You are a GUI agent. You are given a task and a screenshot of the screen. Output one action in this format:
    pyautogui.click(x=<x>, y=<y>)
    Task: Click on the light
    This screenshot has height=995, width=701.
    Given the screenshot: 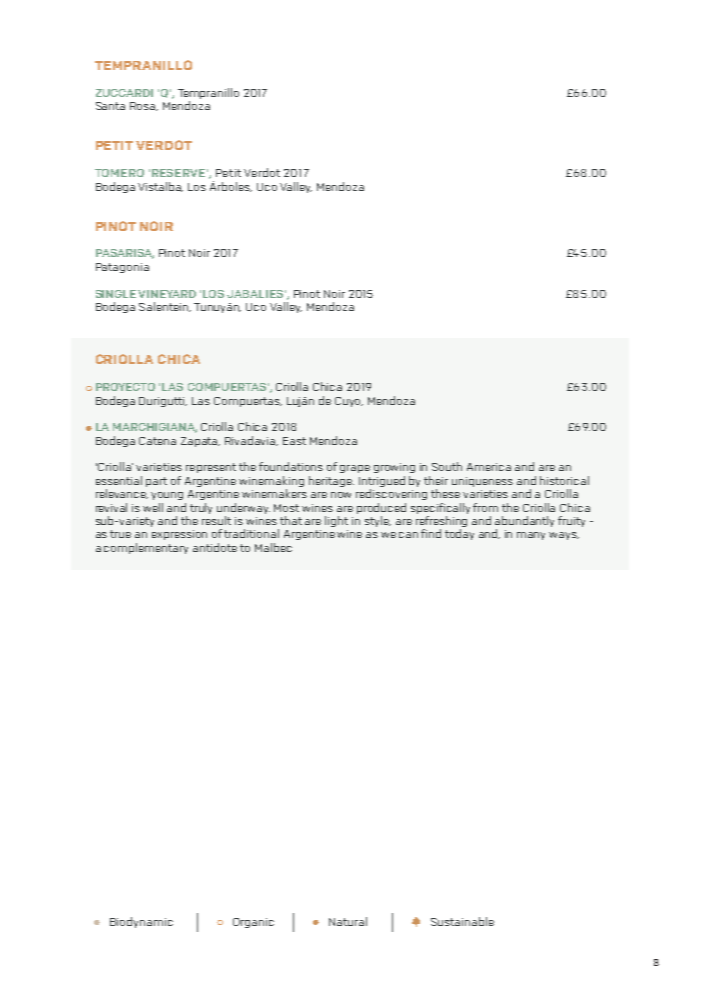 What is the action you would take?
    pyautogui.click(x=336, y=521)
